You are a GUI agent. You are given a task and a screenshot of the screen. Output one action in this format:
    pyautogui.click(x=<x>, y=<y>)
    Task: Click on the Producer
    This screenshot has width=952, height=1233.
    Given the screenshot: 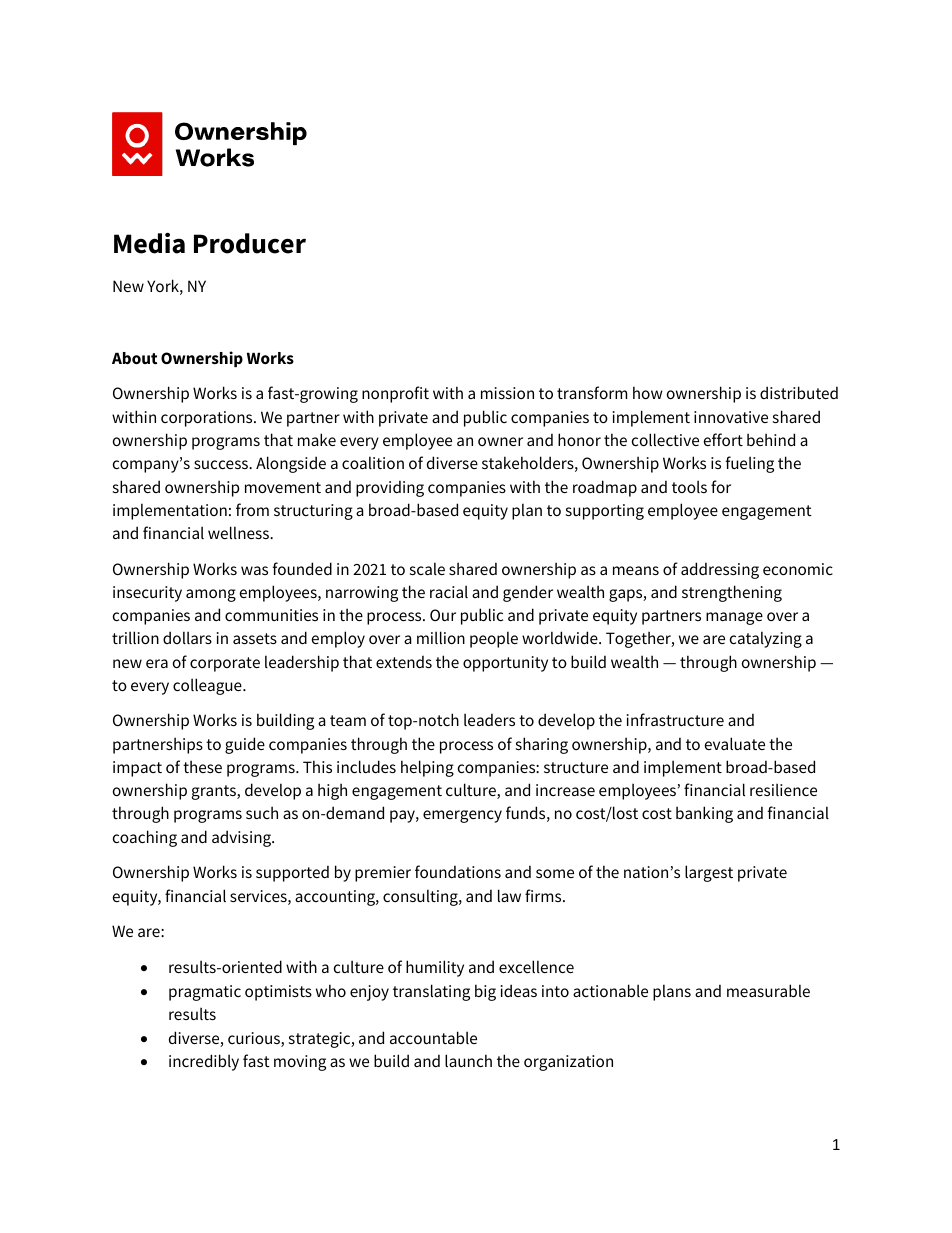 What is the action you would take?
    pyautogui.click(x=250, y=243)
